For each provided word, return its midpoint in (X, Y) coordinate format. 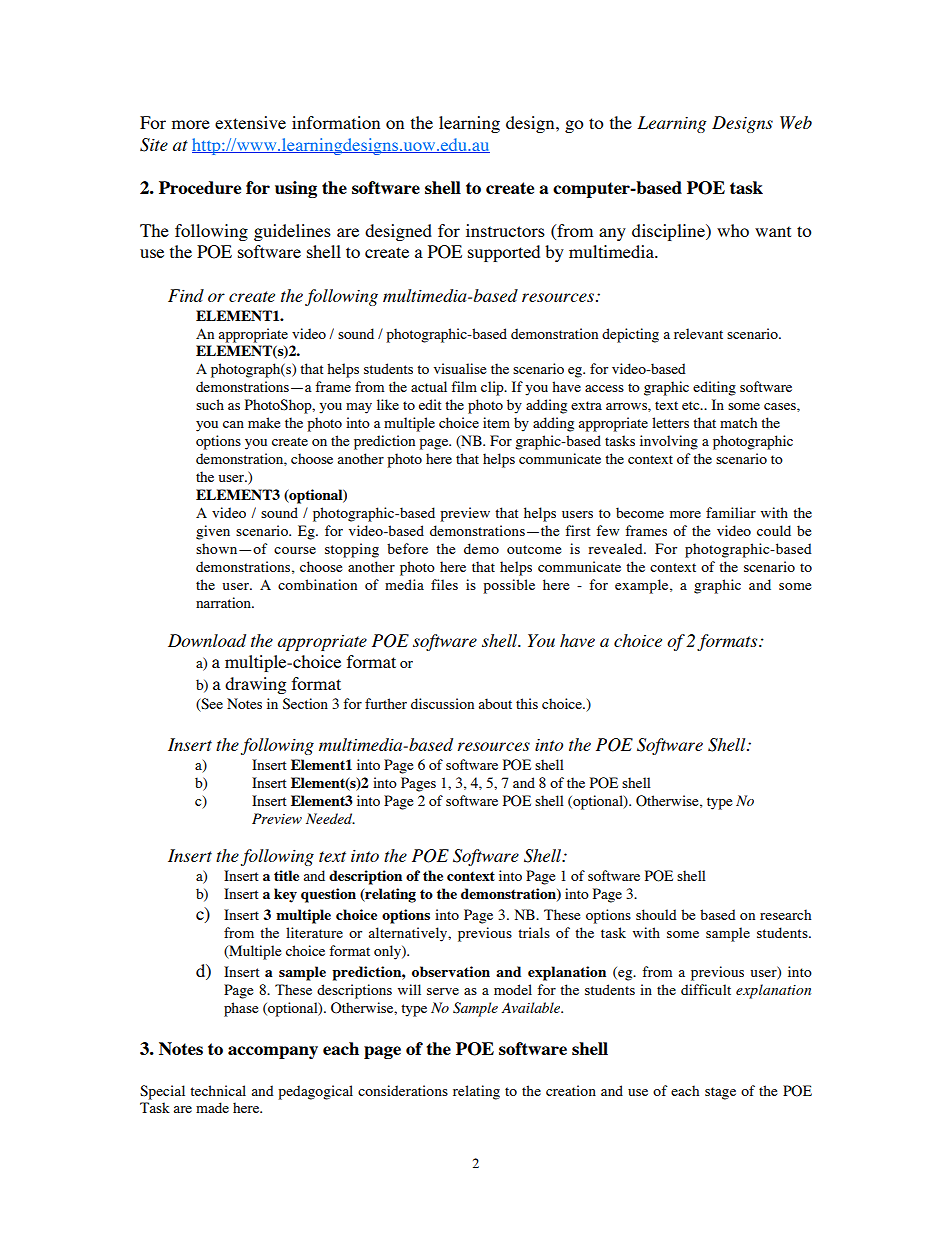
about (495, 703)
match (738, 422)
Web (796, 122)
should (656, 914)
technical (218, 1090)
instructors (505, 230)
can (233, 424)
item (496, 422)
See (211, 704)
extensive (250, 122)
